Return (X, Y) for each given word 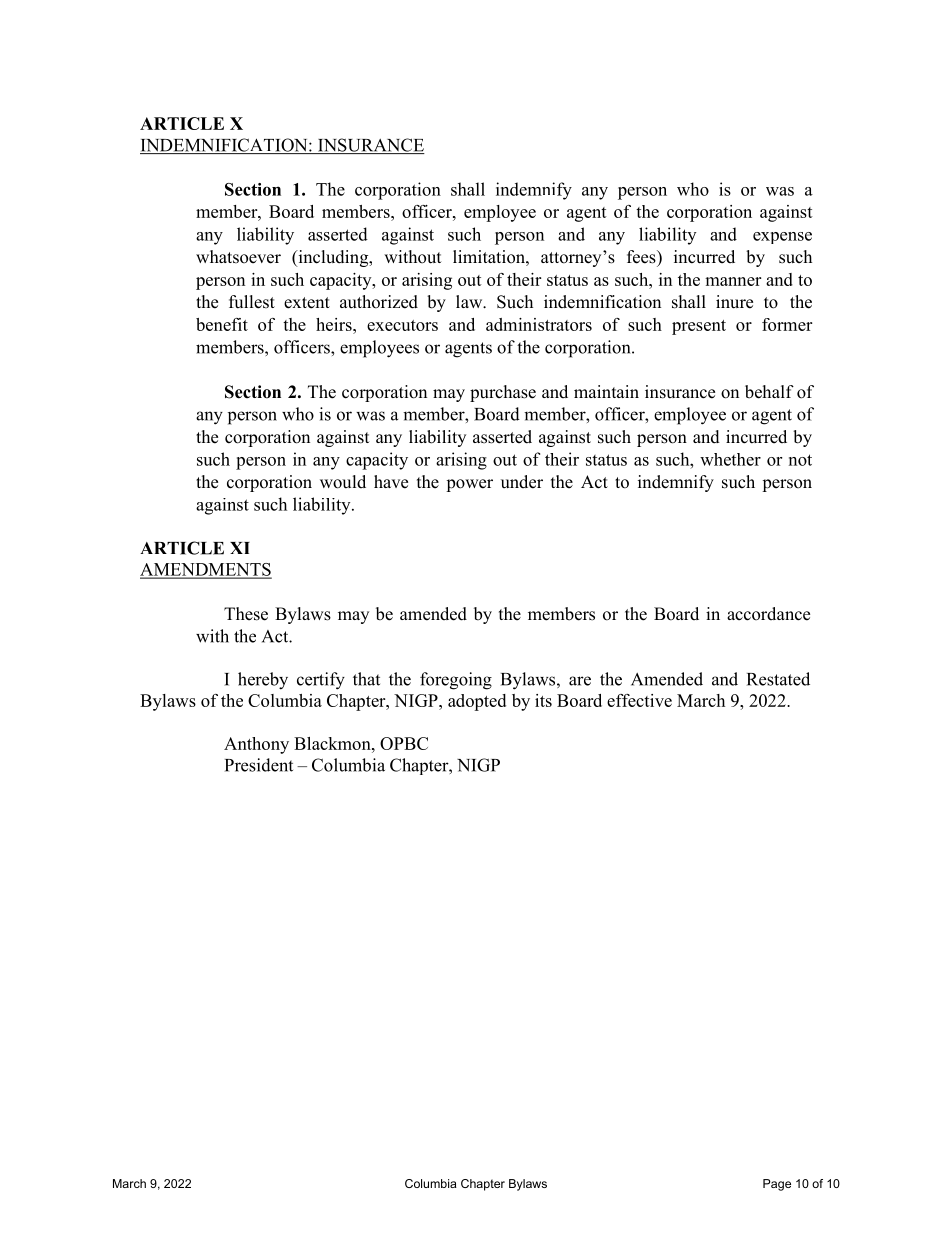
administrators (539, 324)
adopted (477, 702)
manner (733, 281)
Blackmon (333, 743)
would (343, 482)
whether (730, 459)
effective (639, 700)
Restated (778, 679)
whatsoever (238, 257)
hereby (263, 681)
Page (777, 1185)
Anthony (256, 745)
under (522, 482)
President (259, 765)
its (543, 700)
